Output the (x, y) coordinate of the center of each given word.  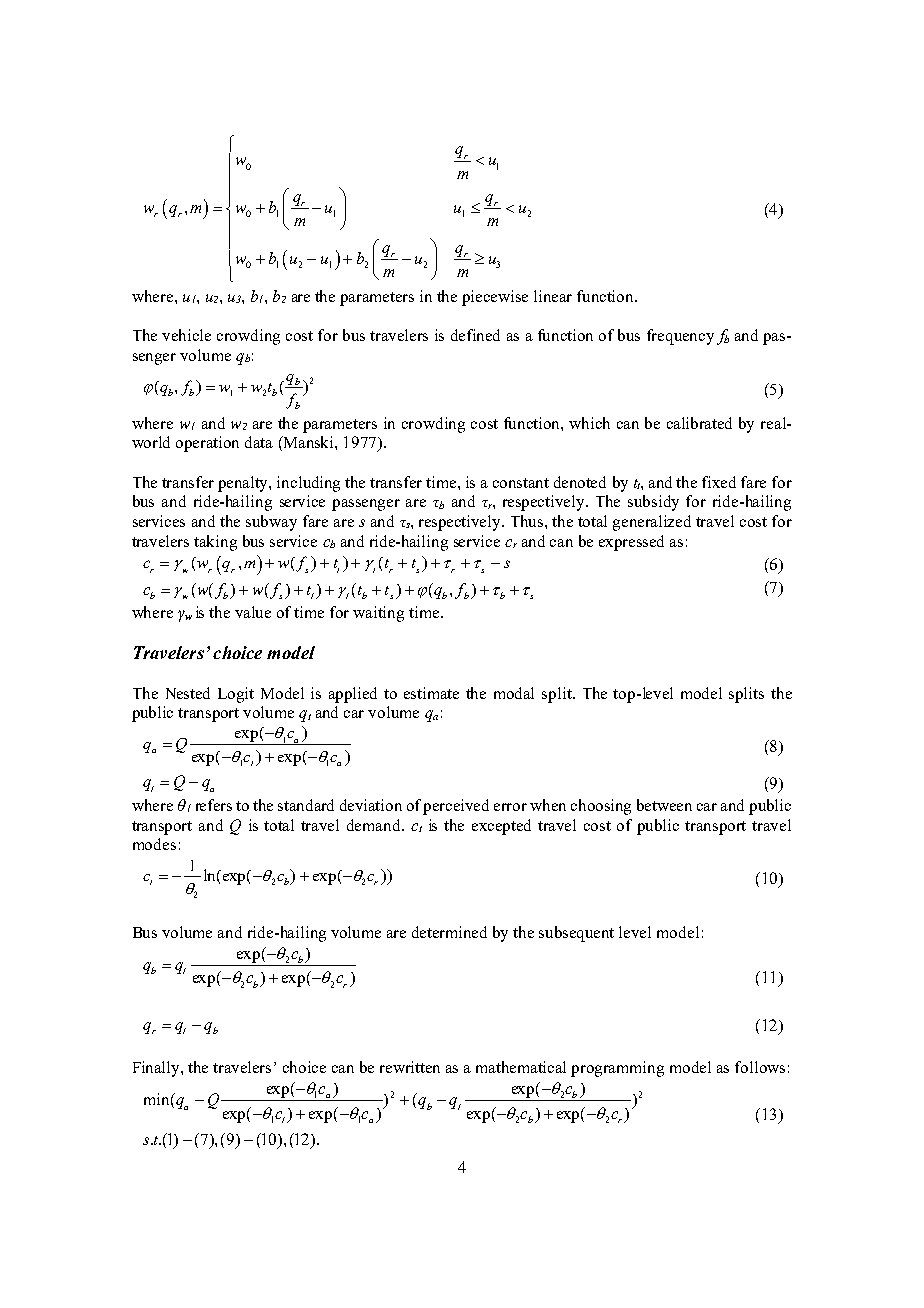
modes (154, 844)
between (664, 805)
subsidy (653, 503)
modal (514, 693)
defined (475, 335)
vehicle (186, 335)
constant (521, 483)
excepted (501, 827)
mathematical (521, 1067)
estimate (431, 693)
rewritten (410, 1067)
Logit (236, 695)
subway (271, 523)
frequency (680, 337)
